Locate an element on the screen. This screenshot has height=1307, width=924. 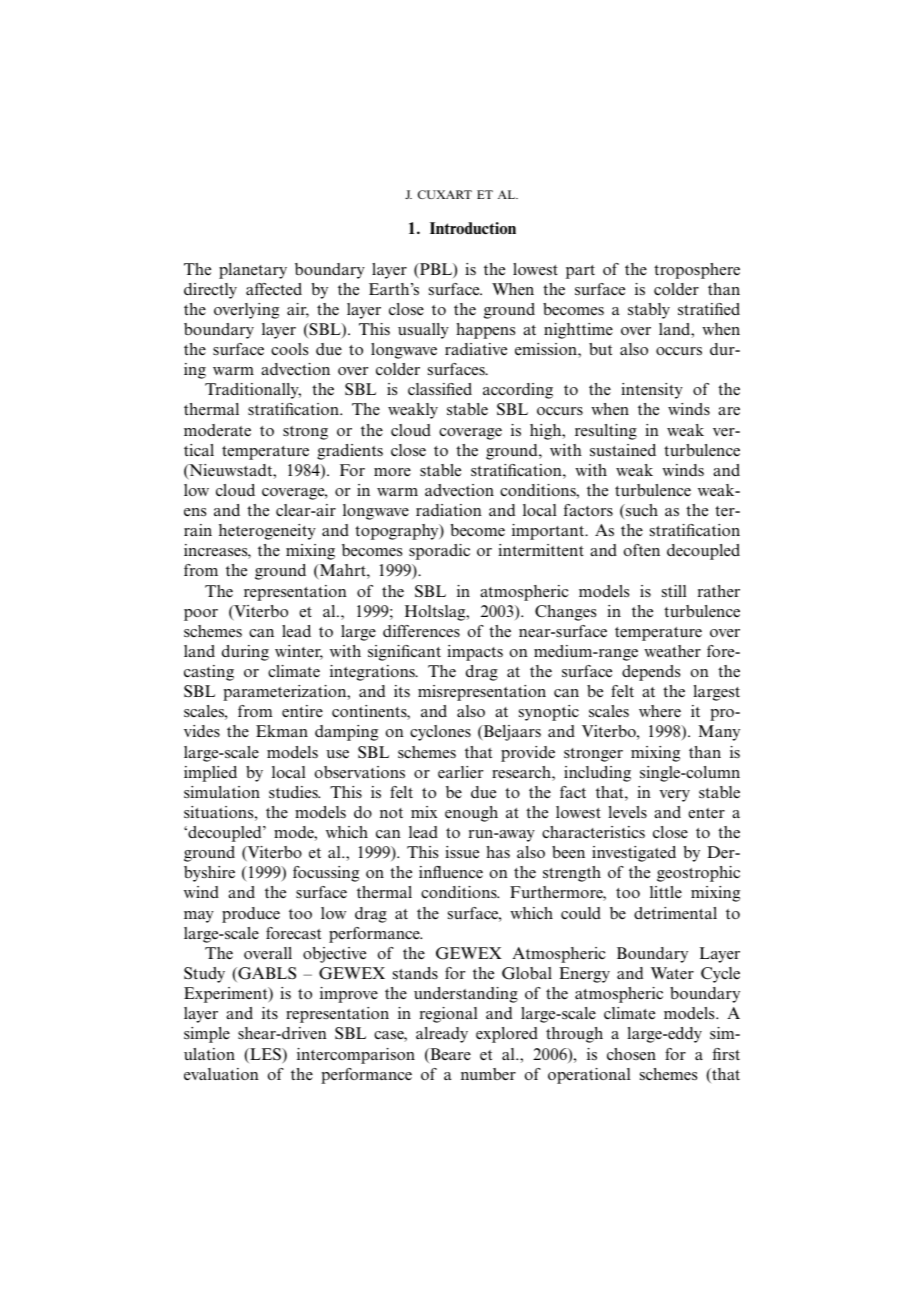
gradients is located at coordinates (350, 452).
